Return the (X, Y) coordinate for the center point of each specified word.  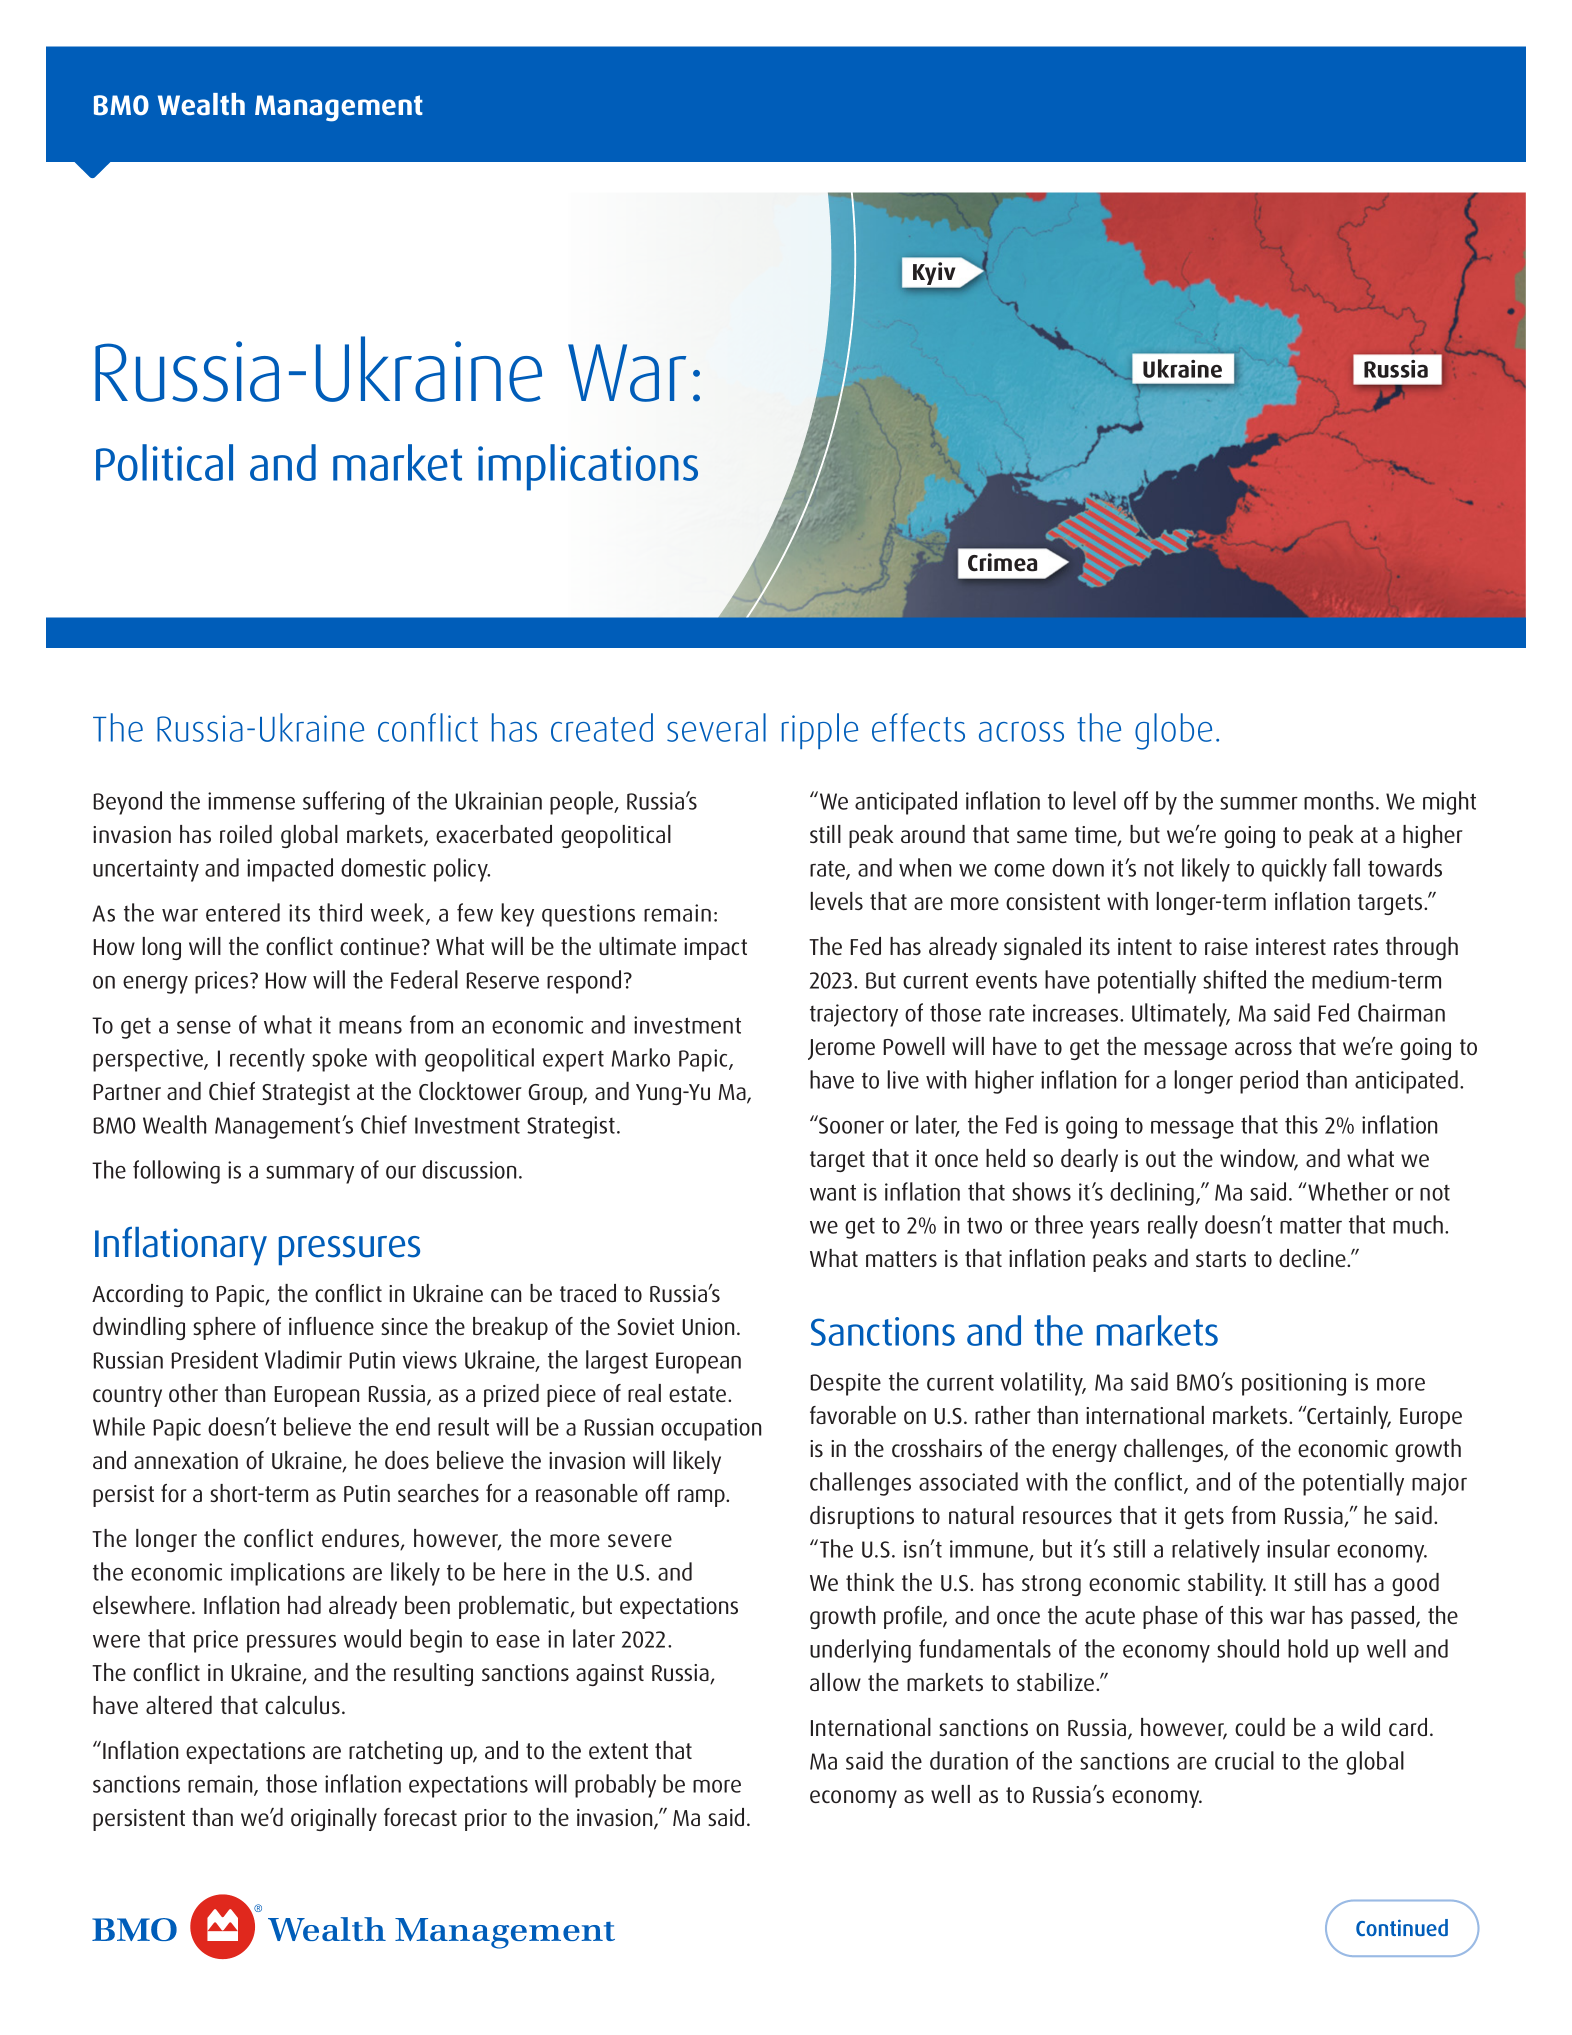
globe (1173, 731)
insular (1298, 1548)
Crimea (1002, 562)
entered (243, 912)
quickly (1294, 870)
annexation (186, 1460)
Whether (1347, 1191)
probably (615, 1786)
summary (310, 1175)
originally (334, 1819)
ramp (702, 1498)
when (925, 867)
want (833, 1192)
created (602, 727)
